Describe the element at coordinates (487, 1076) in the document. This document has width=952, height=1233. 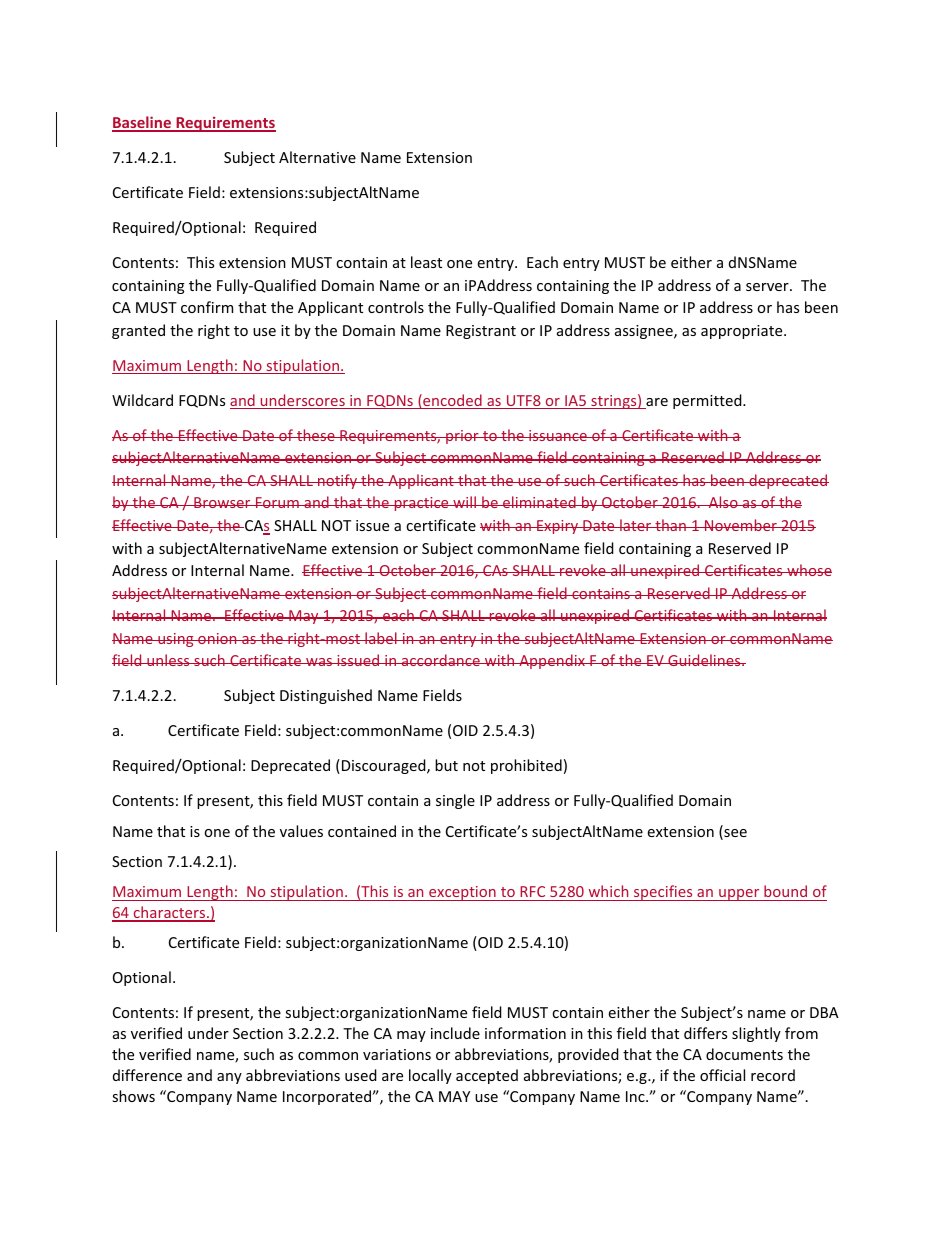
I see `accepted` at that location.
